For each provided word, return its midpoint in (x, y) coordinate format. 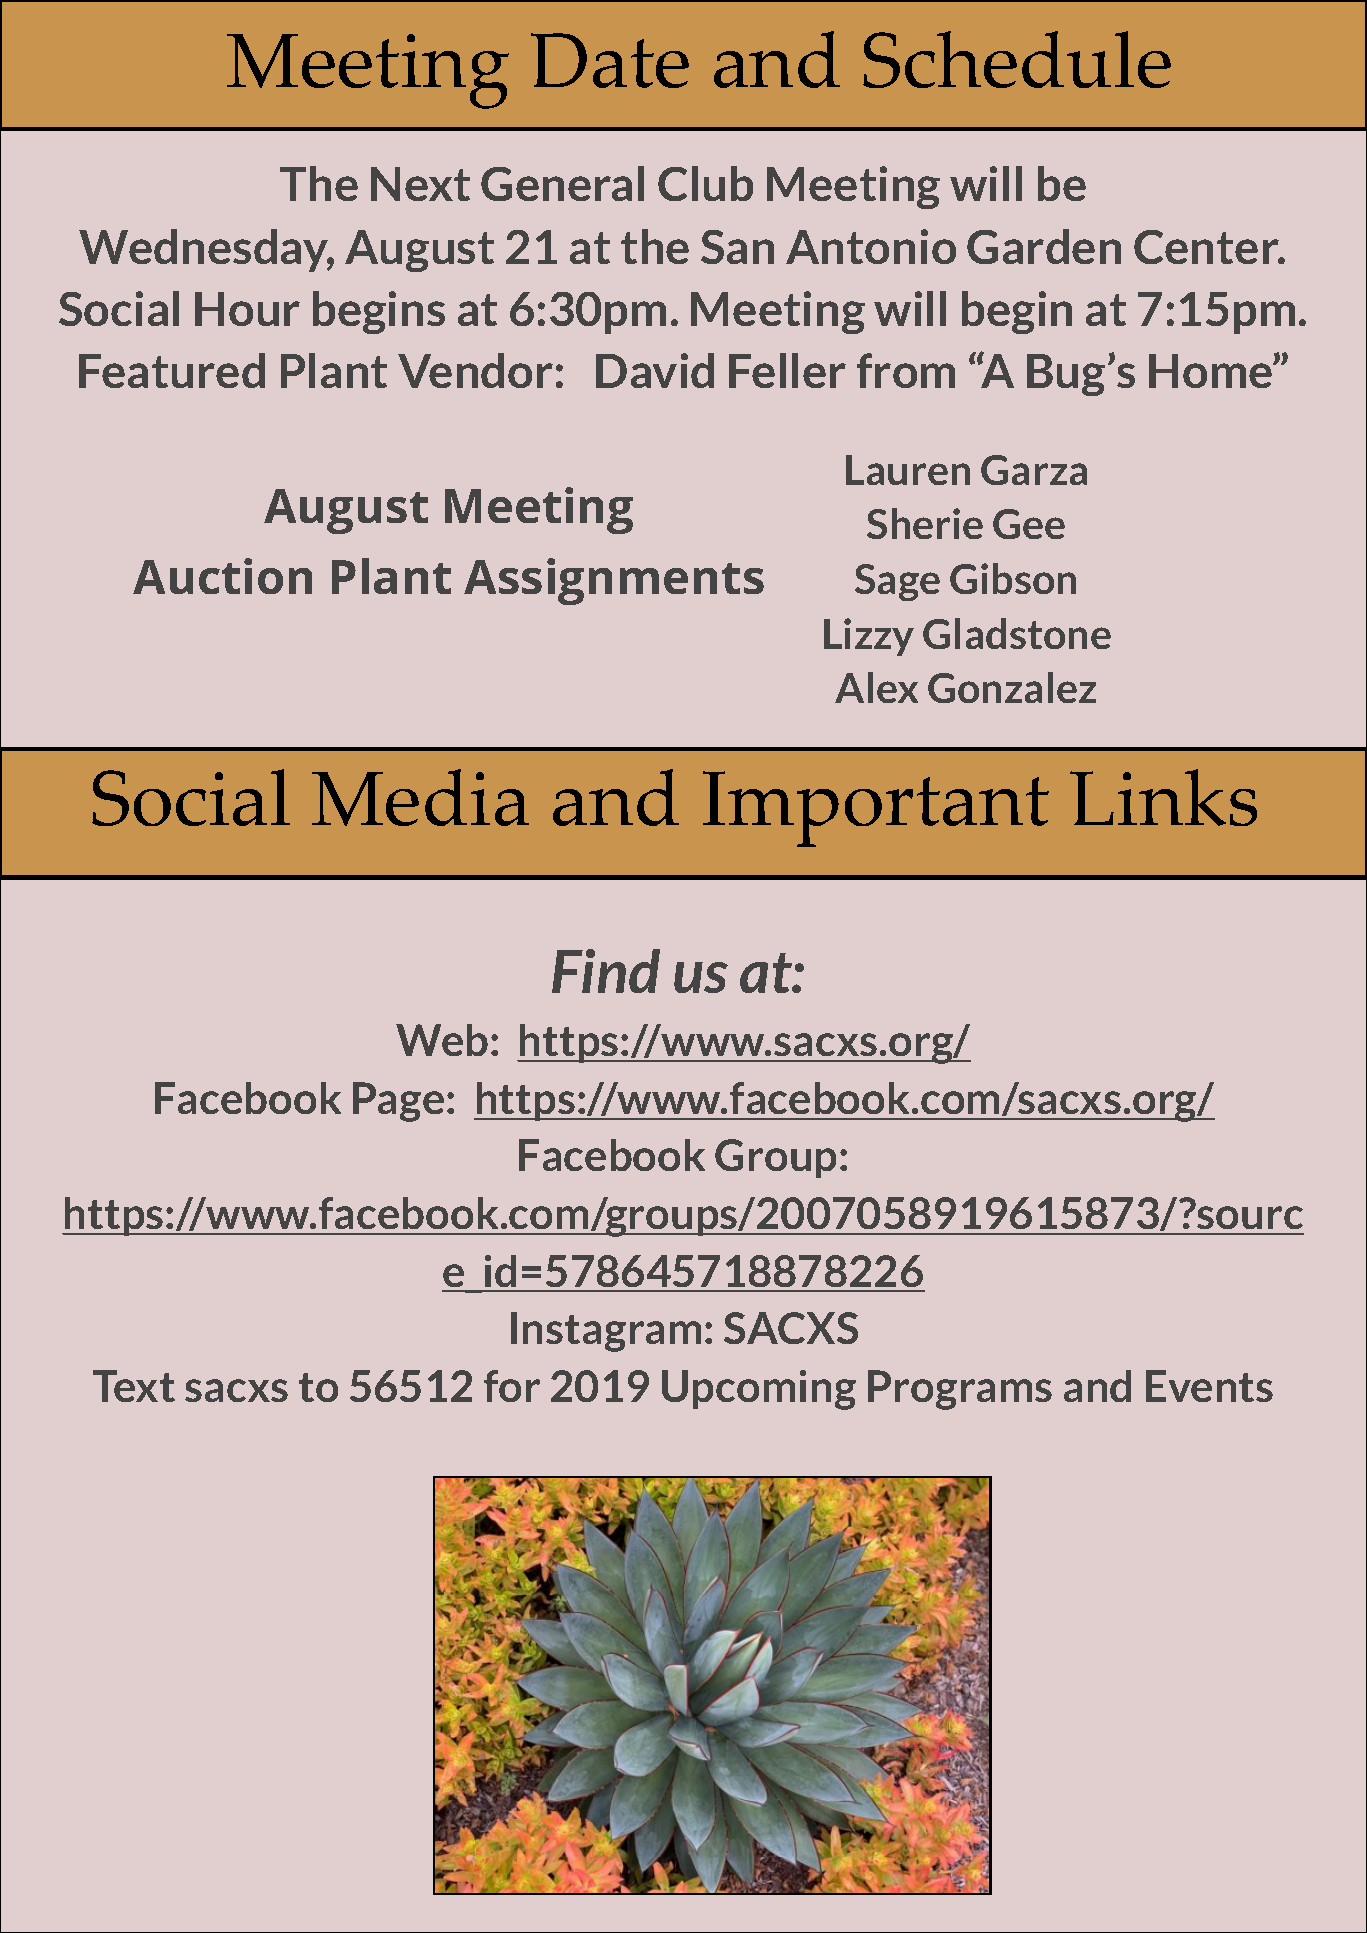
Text (134, 1386)
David (655, 370)
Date (610, 60)
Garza (1034, 470)
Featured (172, 370)
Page (398, 1102)
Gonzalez (1012, 687)
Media (420, 797)
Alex (876, 687)
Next (420, 184)
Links (1163, 797)
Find (606, 971)
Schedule (1017, 59)
